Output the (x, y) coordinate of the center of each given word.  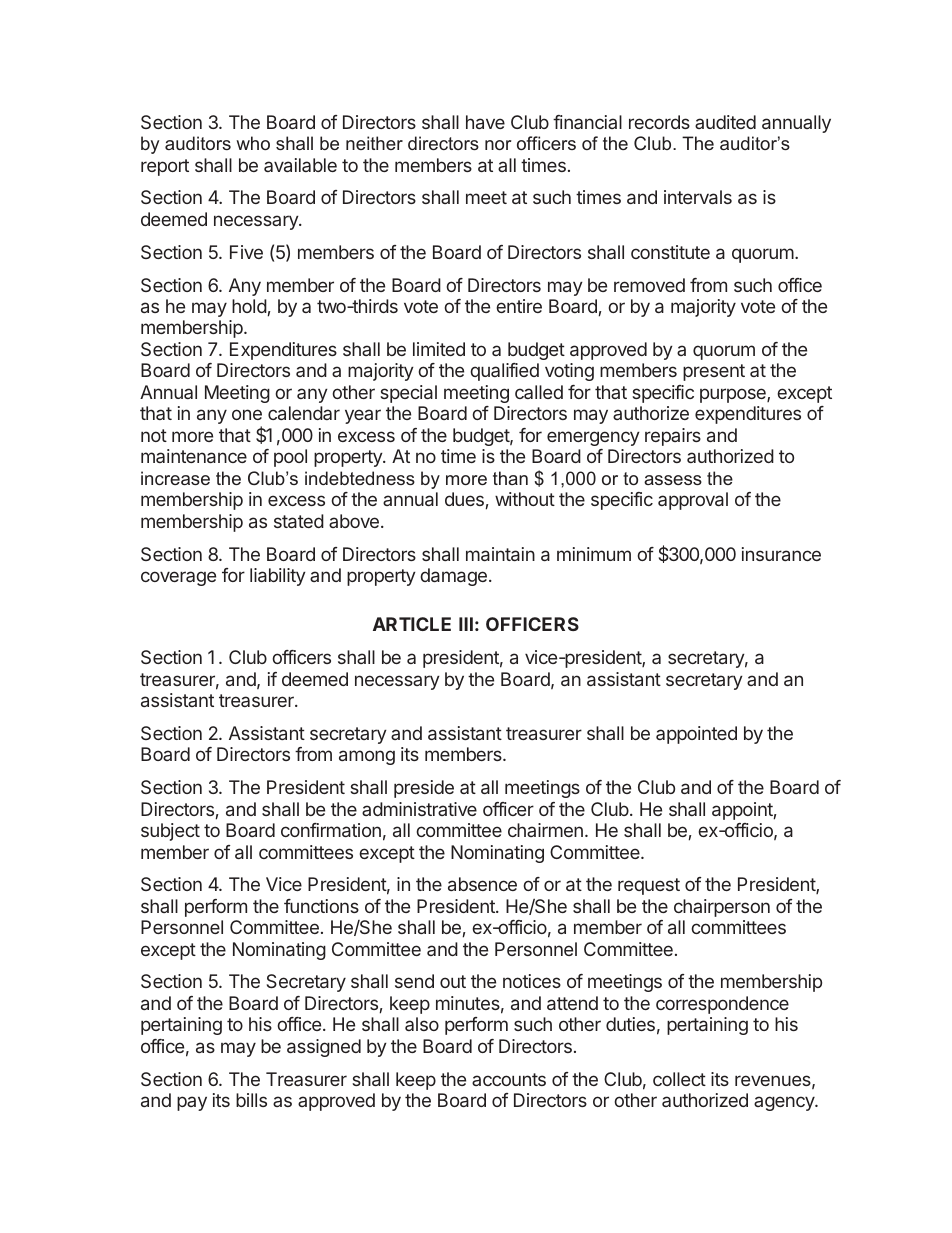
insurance (781, 554)
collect (679, 1079)
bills (251, 1100)
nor (498, 145)
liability (278, 577)
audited (725, 122)
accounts (509, 1079)
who (253, 143)
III (466, 624)
